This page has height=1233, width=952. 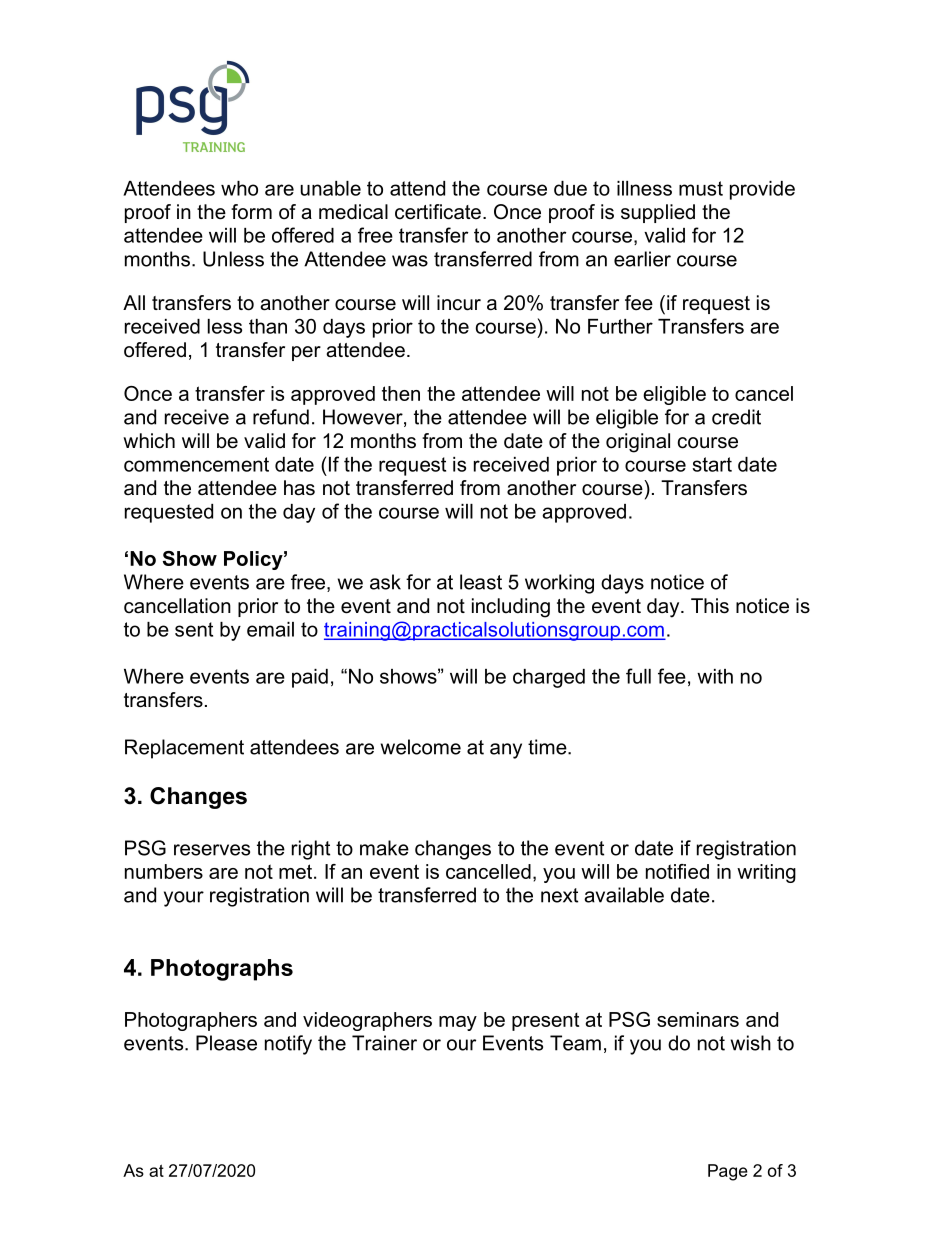 What do you see at coordinates (226, 1043) in the page?
I see `Please` at bounding box center [226, 1043].
